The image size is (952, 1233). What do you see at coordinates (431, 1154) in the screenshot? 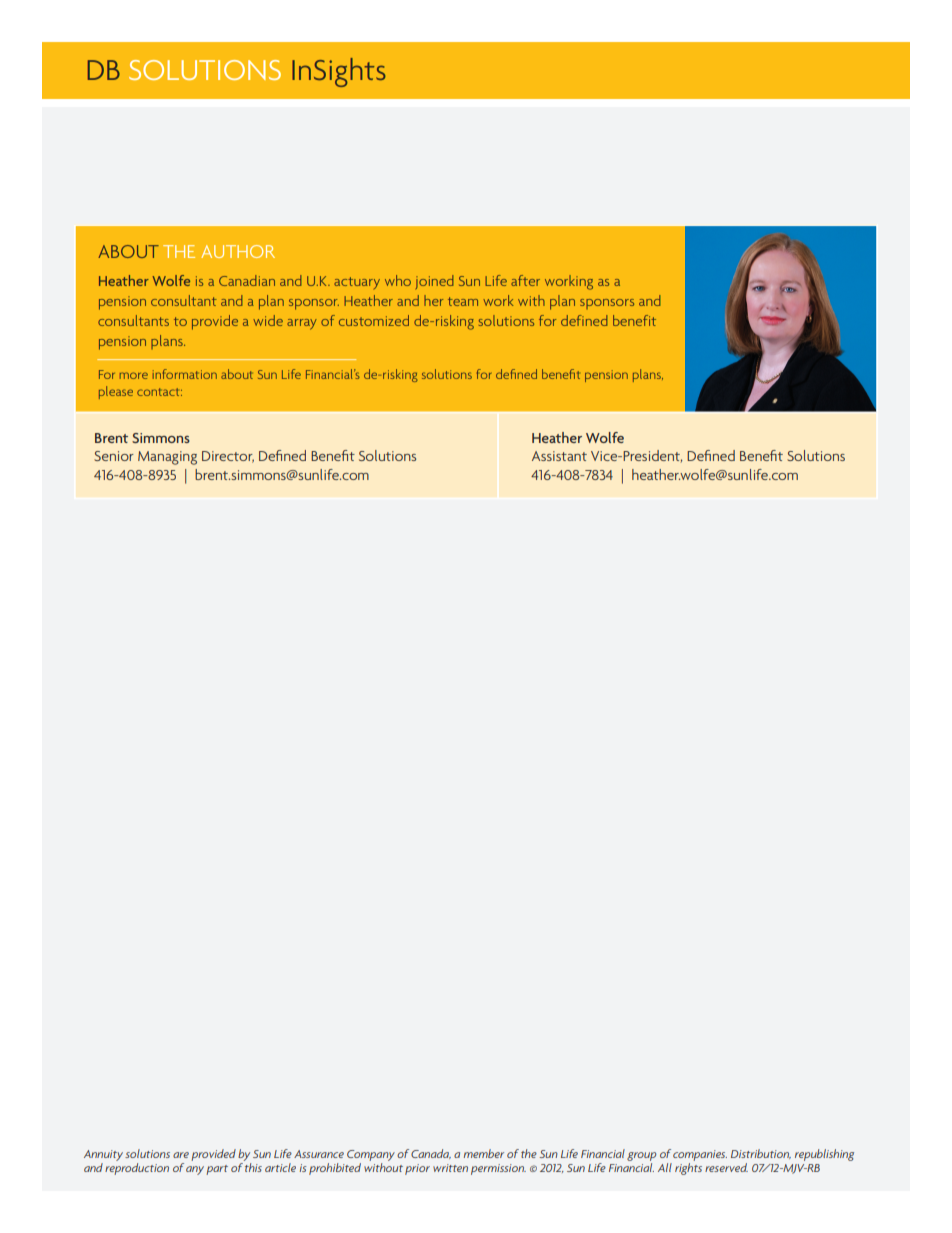
I see `Canada` at bounding box center [431, 1154].
